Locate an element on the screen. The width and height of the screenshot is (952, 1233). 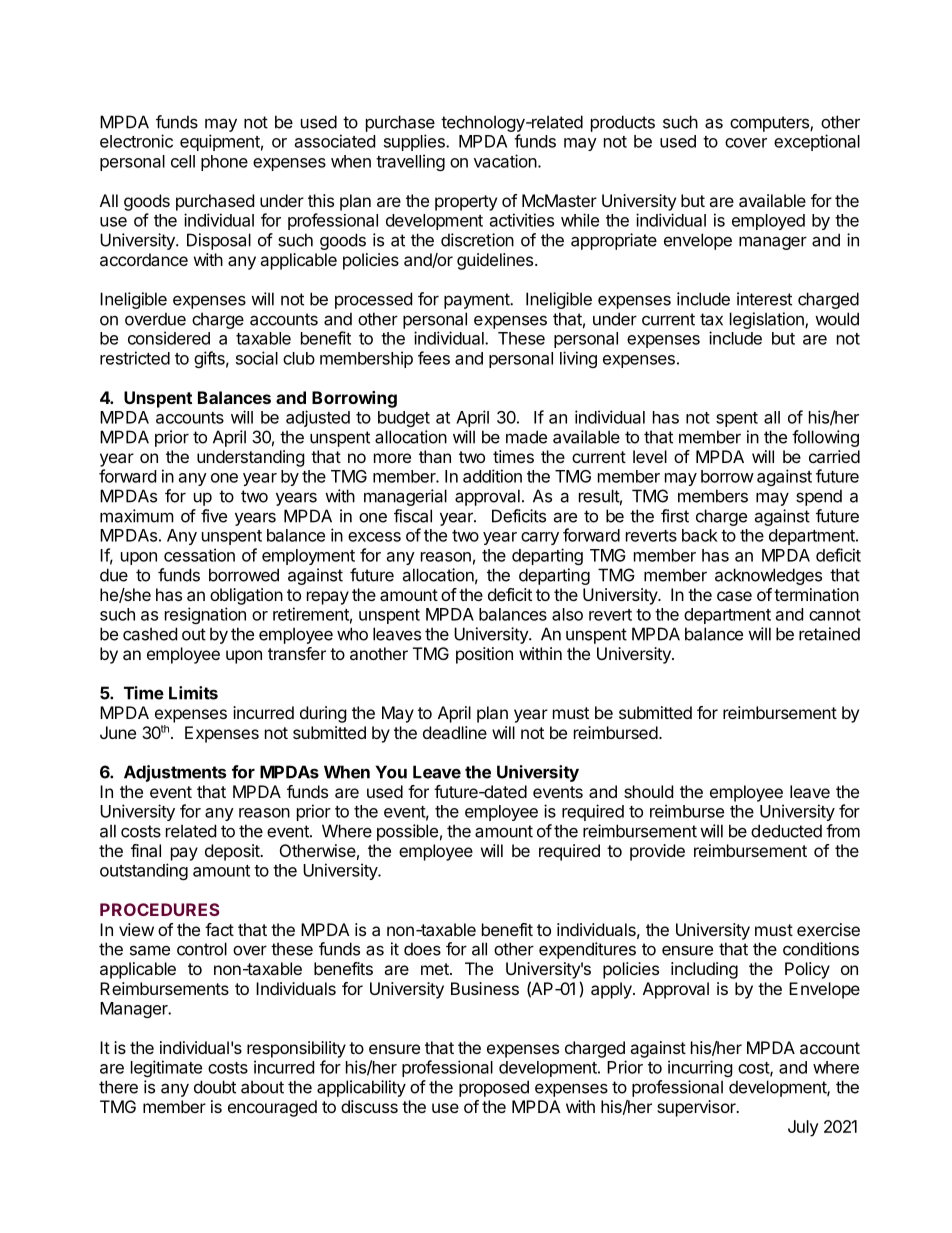
addition is located at coordinates (492, 476).
